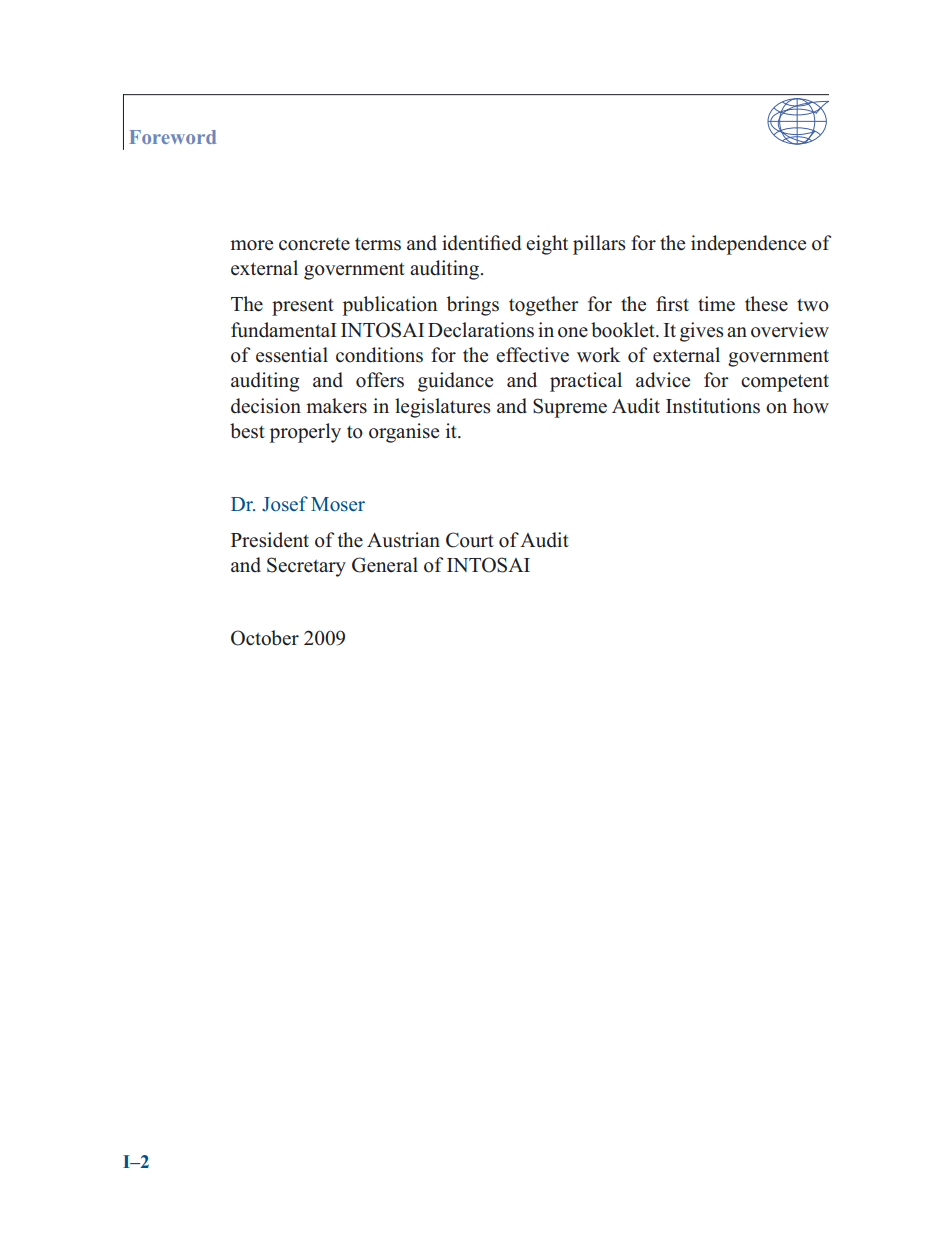 This screenshot has height=1233, width=952. What do you see at coordinates (470, 540) in the screenshot?
I see `Court` at bounding box center [470, 540].
